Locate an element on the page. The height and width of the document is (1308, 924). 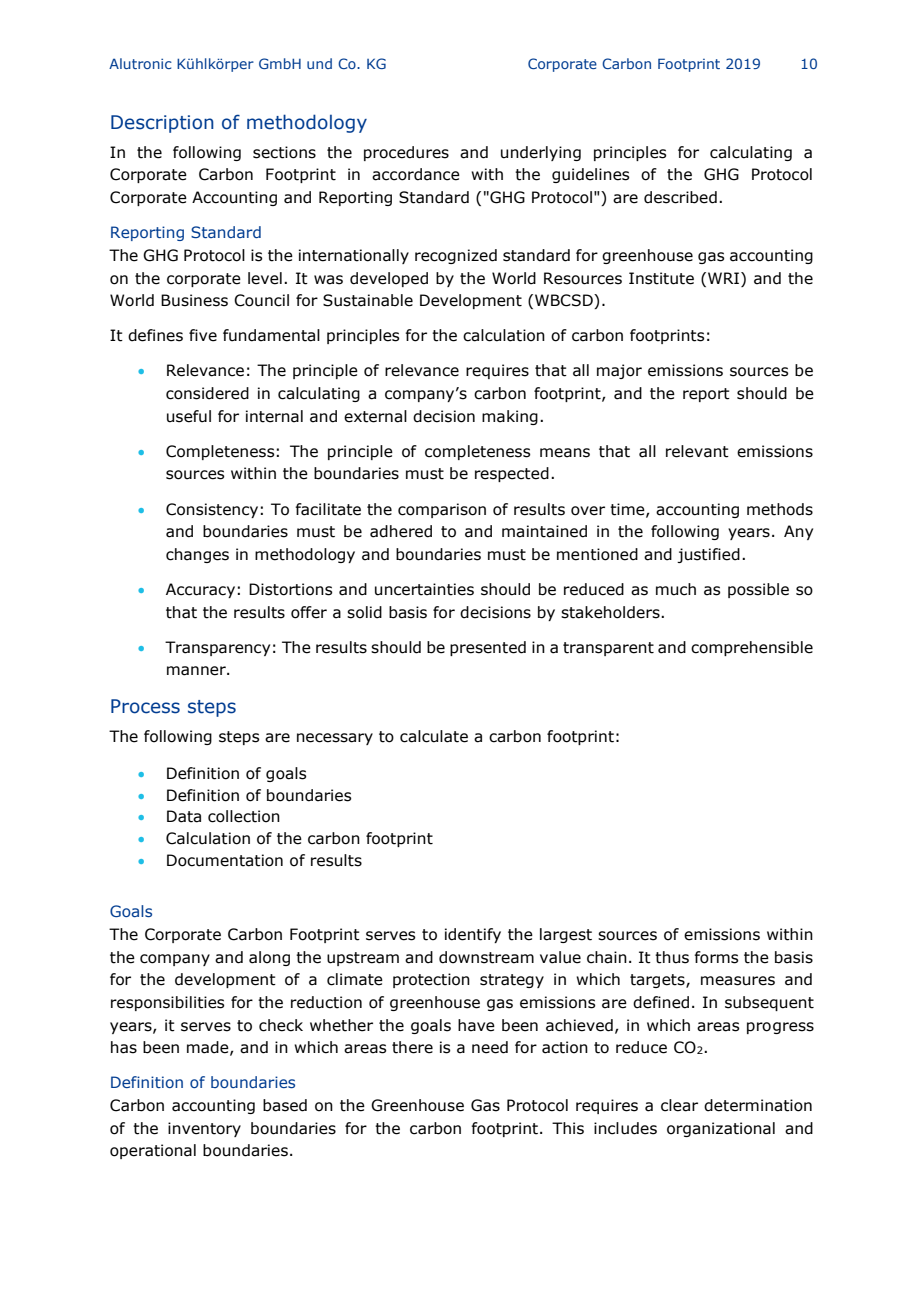
comprehensible is located at coordinates (752, 648).
